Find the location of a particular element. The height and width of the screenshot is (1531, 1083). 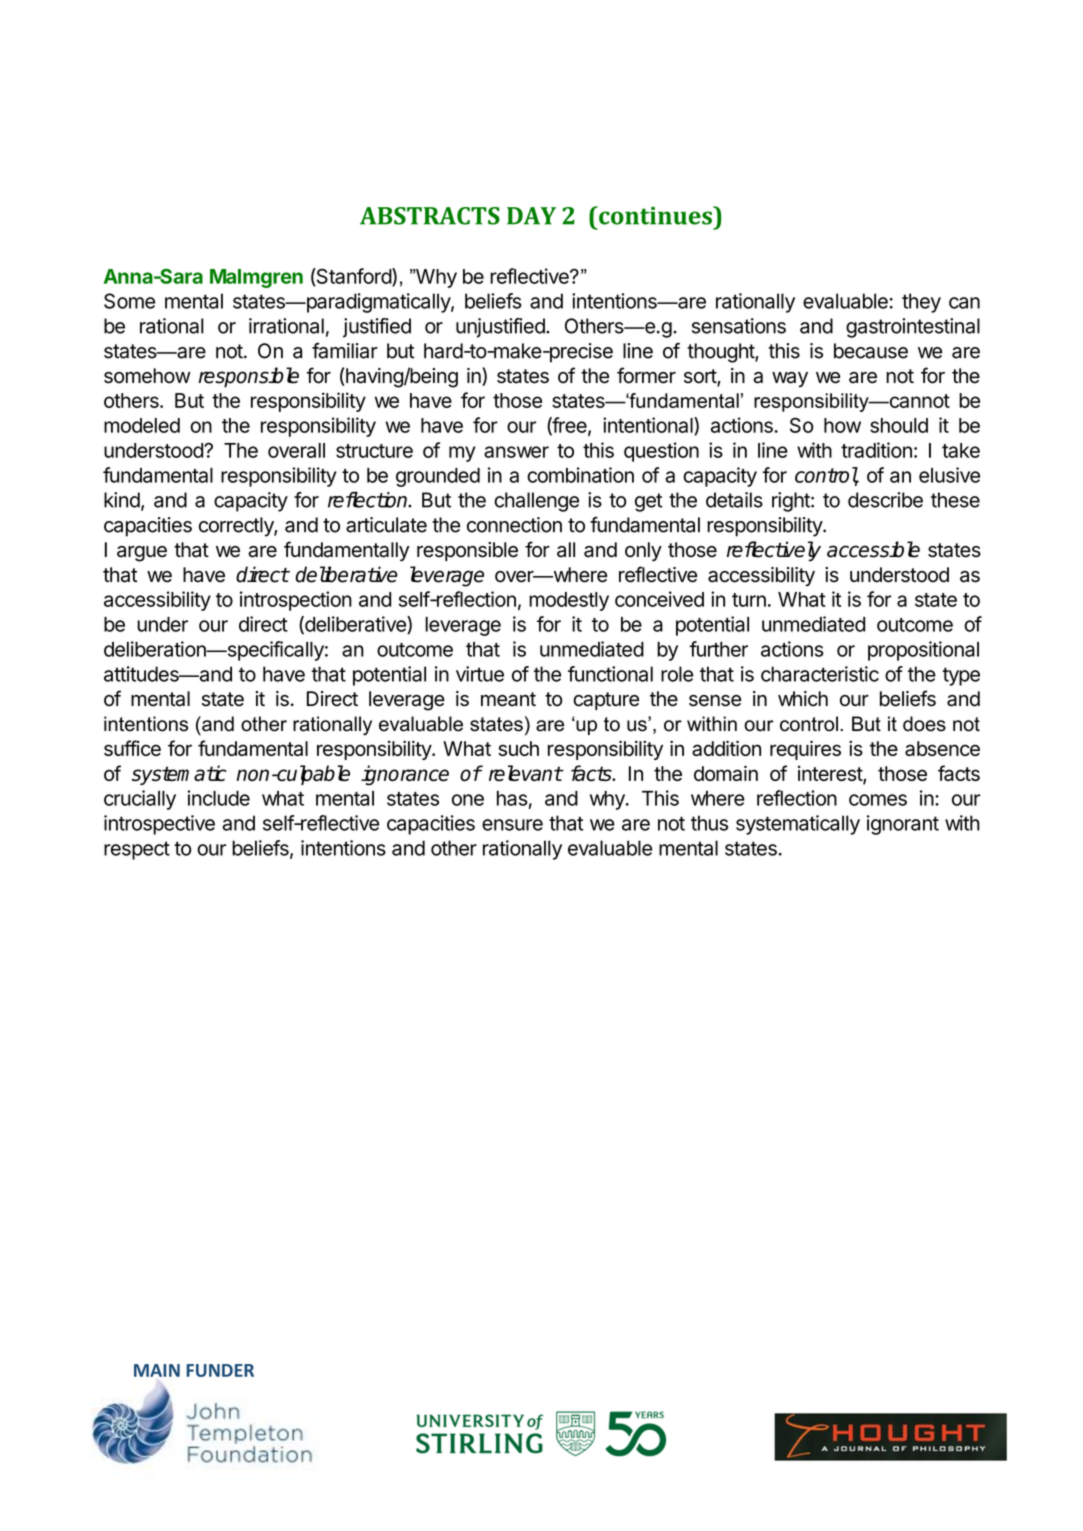

introspective is located at coordinates (159, 825).
